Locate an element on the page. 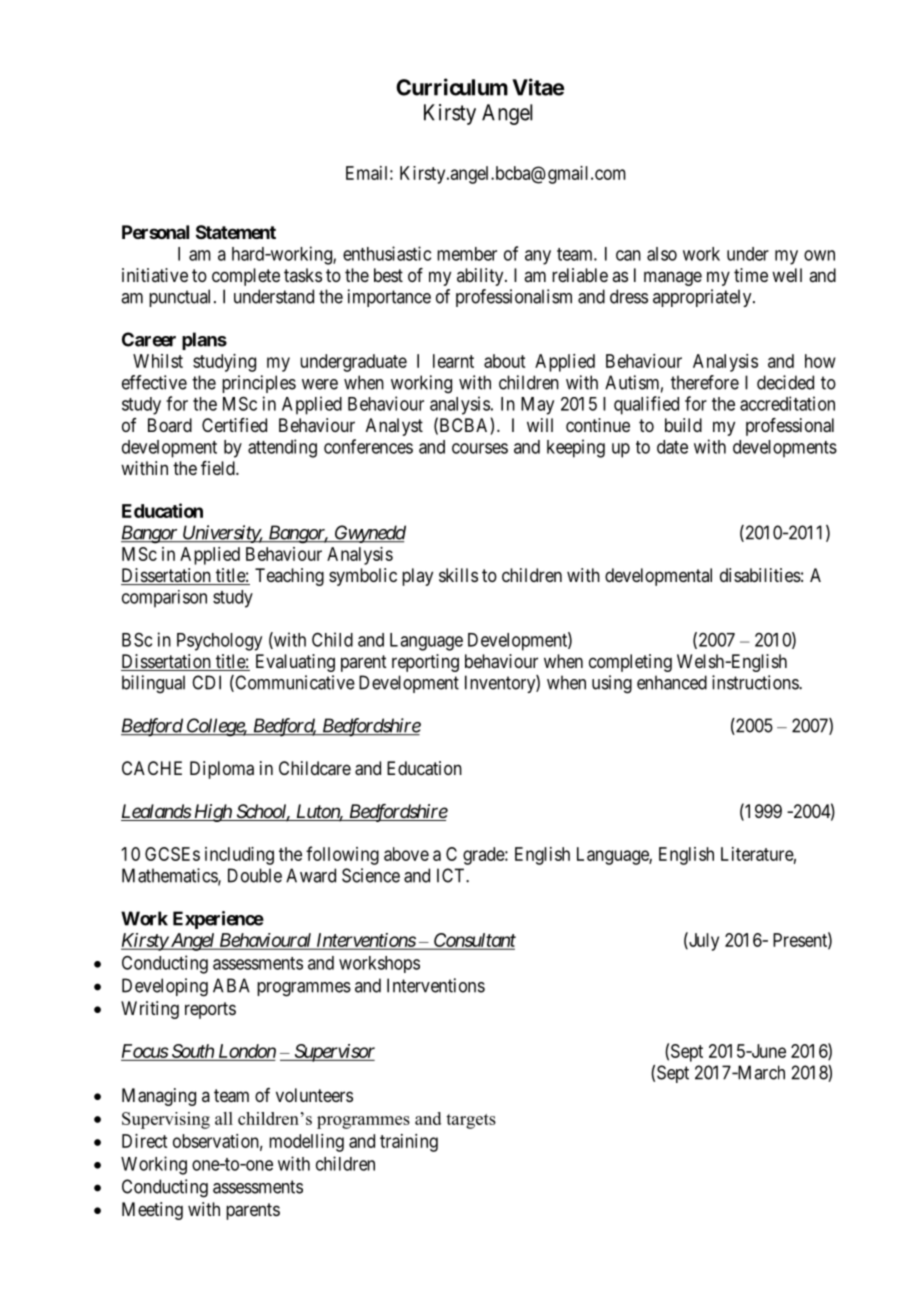  also is located at coordinates (662, 254).
